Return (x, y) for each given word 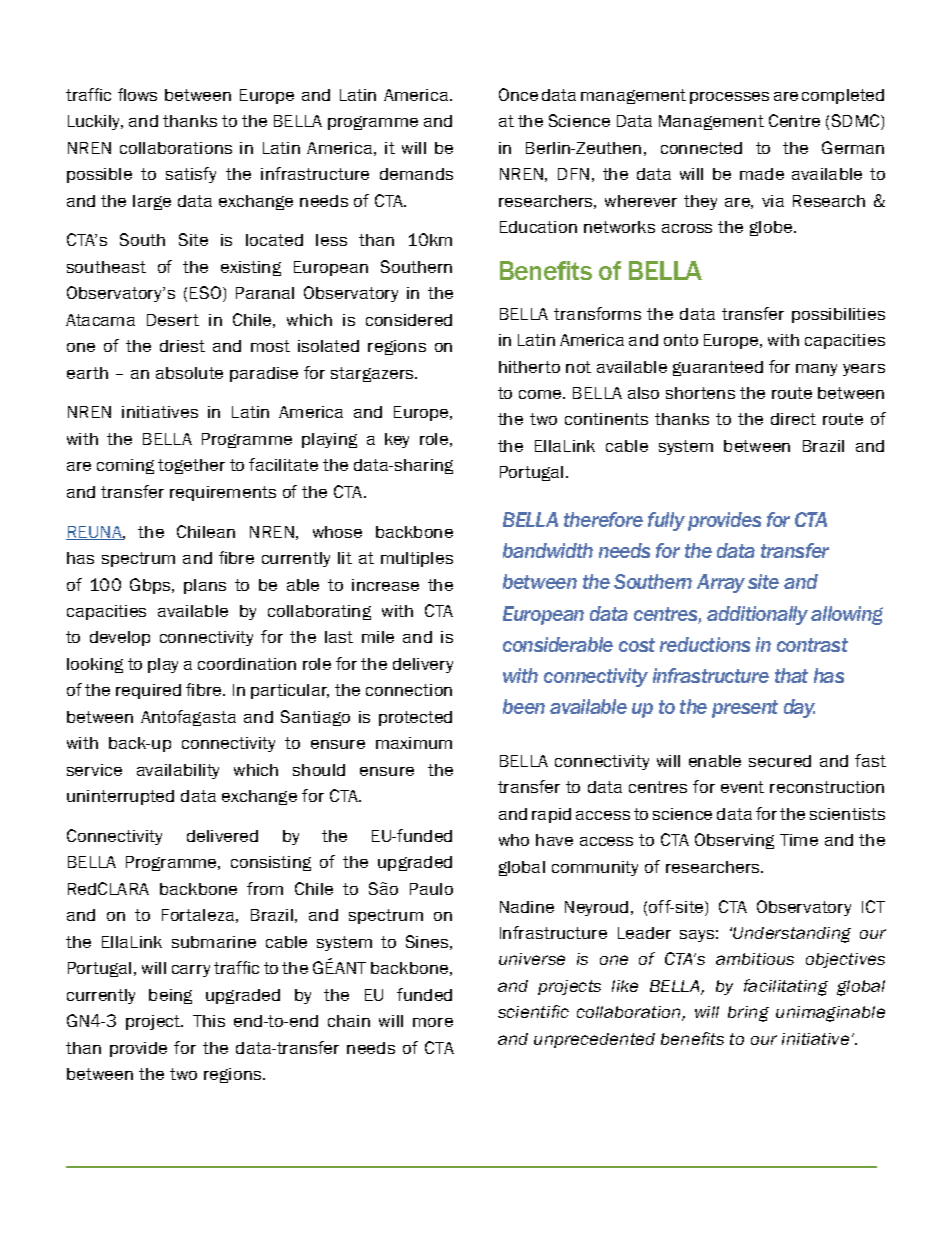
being (170, 996)
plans (205, 586)
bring (748, 1014)
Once (518, 94)
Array (721, 583)
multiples (417, 559)
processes (729, 98)
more (433, 1022)
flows (137, 94)
